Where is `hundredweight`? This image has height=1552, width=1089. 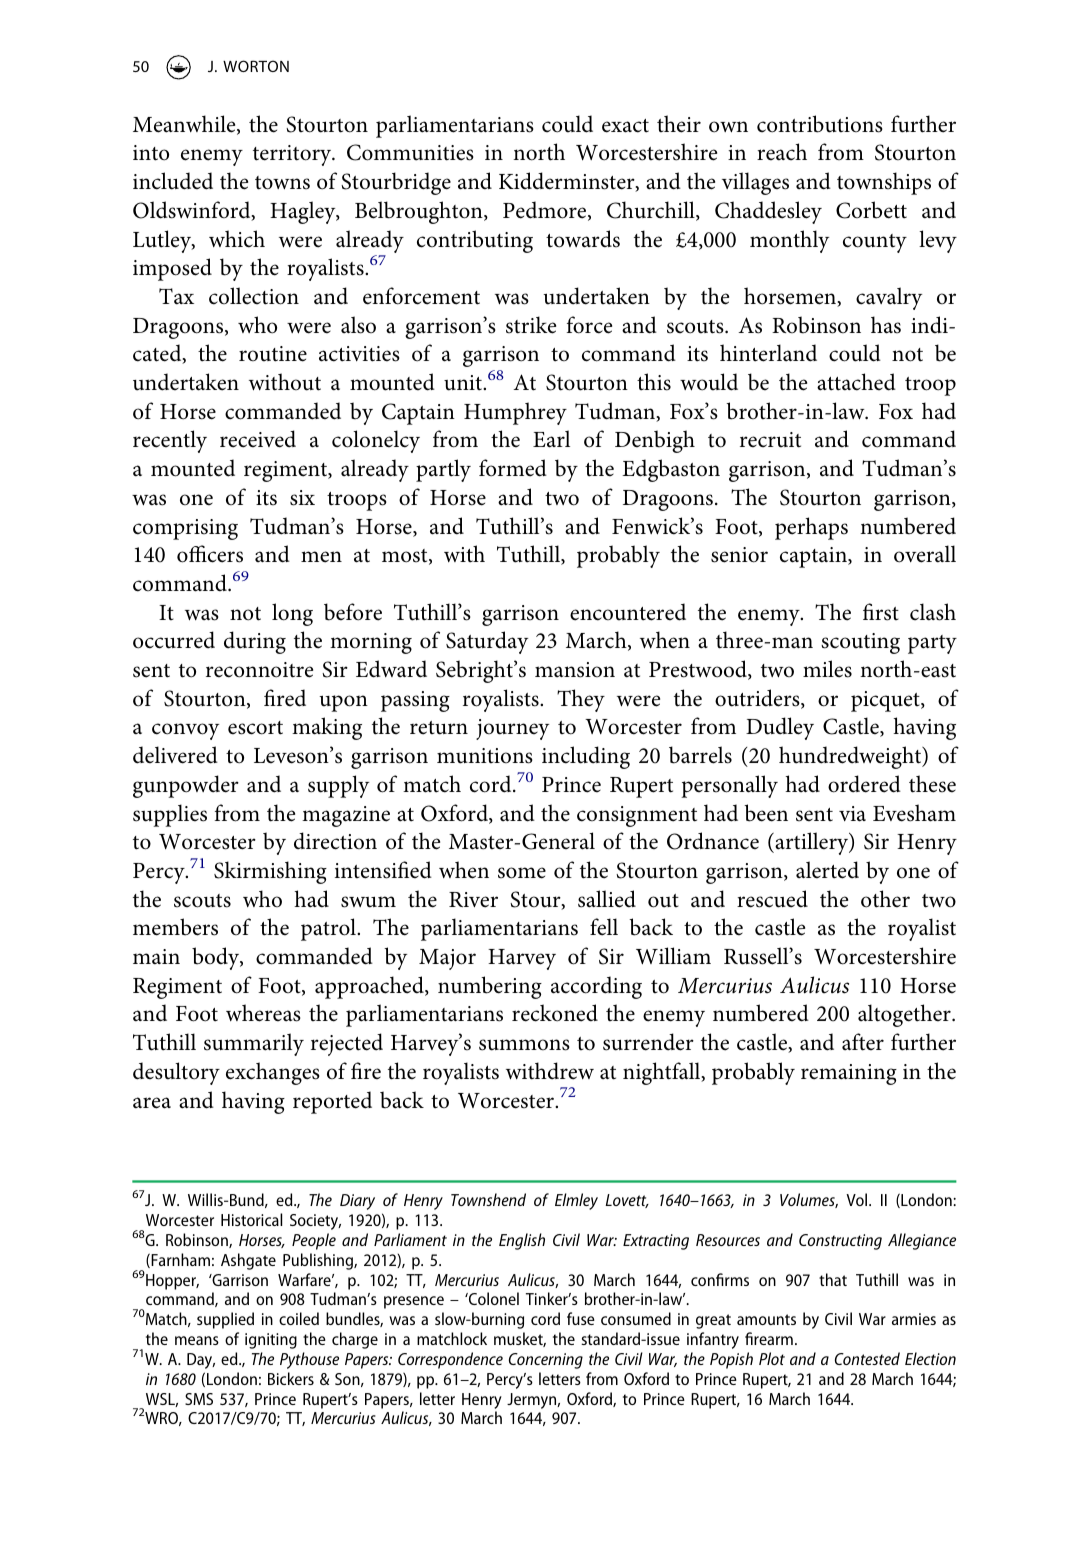 hundredweight is located at coordinates (851, 757).
